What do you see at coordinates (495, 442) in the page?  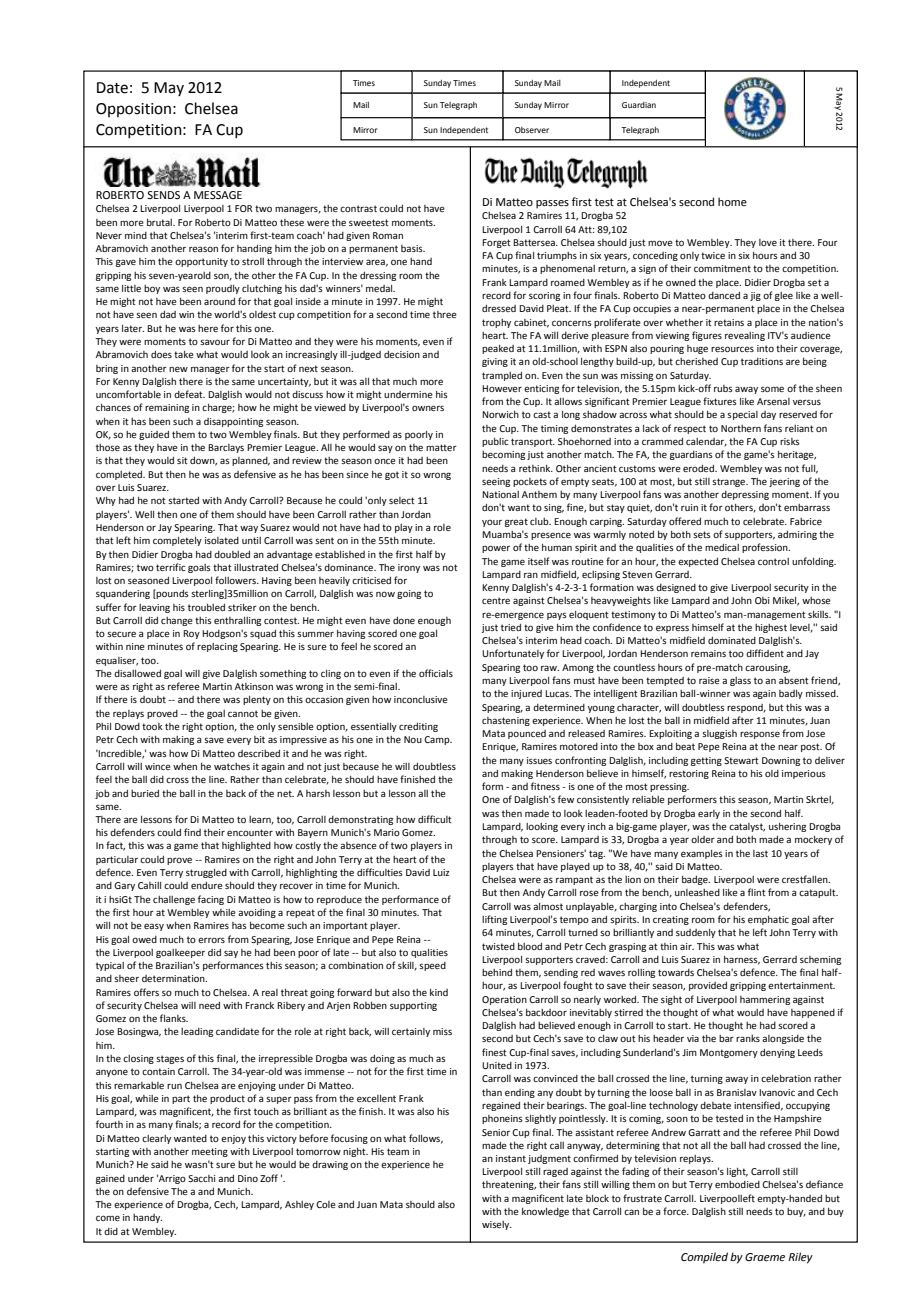 I see `public` at bounding box center [495, 442].
